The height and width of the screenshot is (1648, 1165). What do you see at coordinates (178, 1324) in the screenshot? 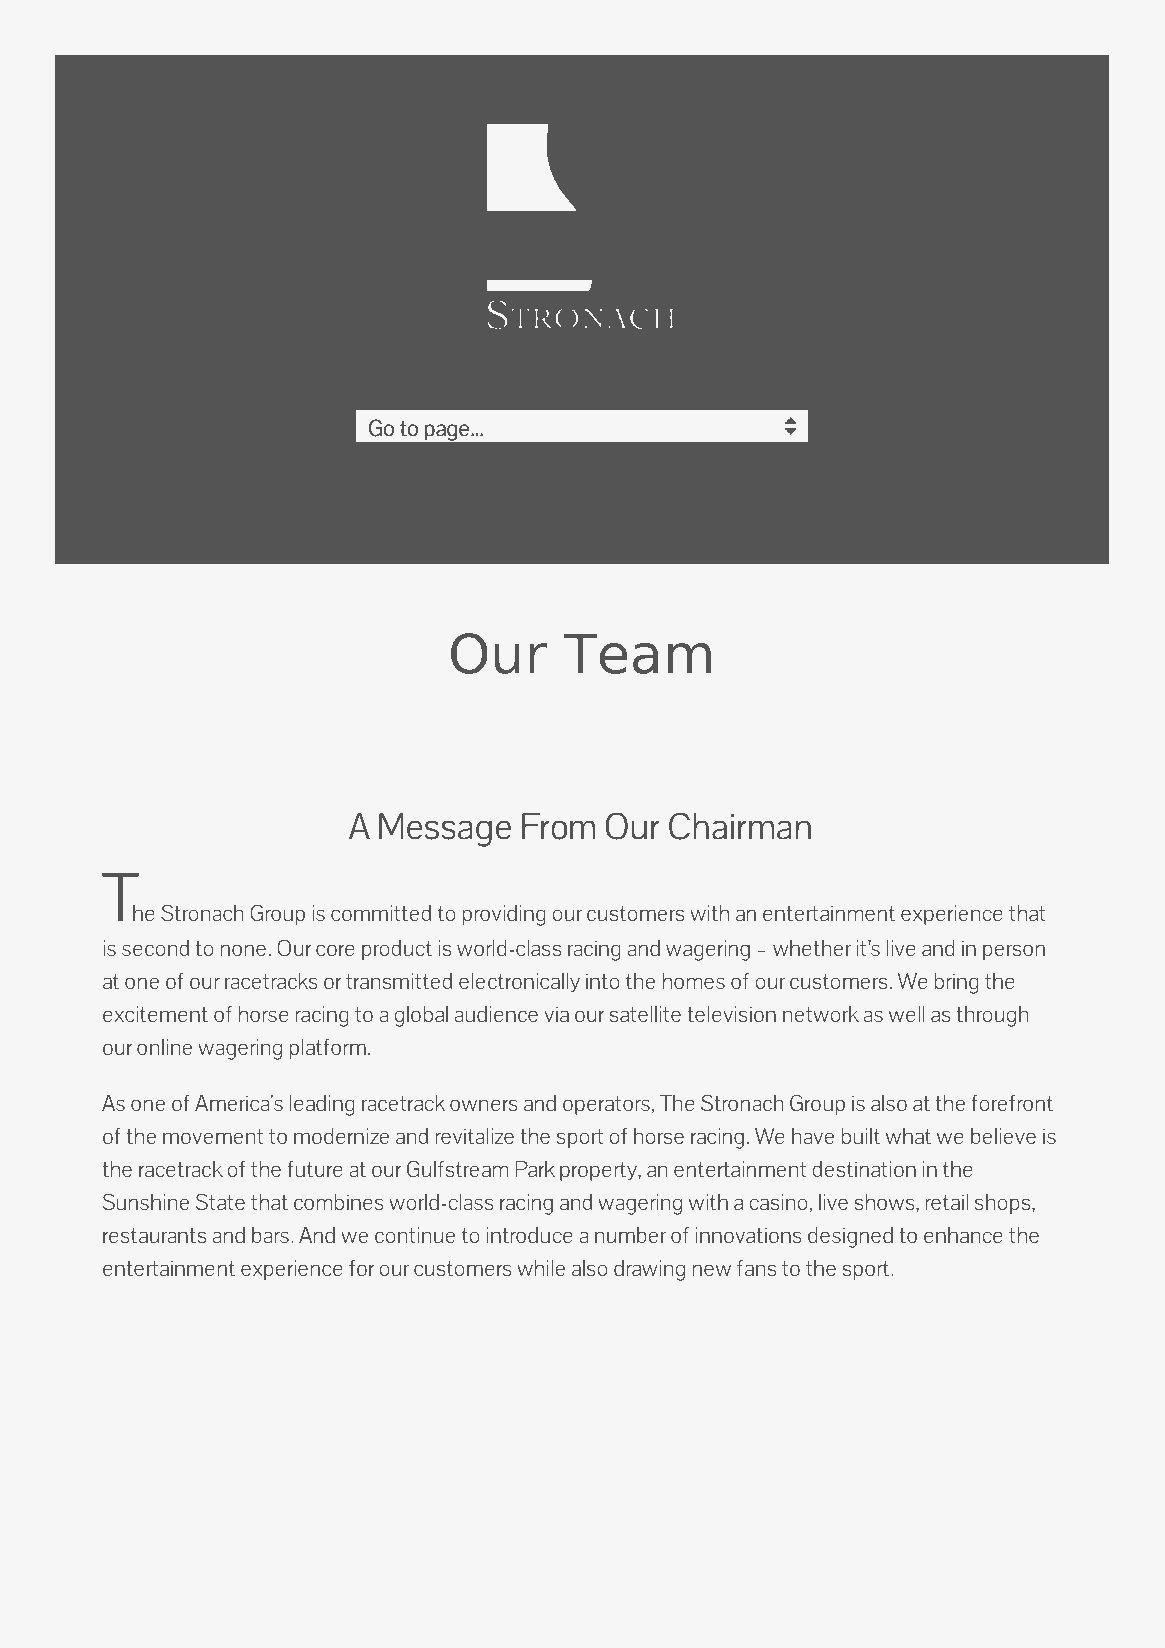
I see `More` at bounding box center [178, 1324].
